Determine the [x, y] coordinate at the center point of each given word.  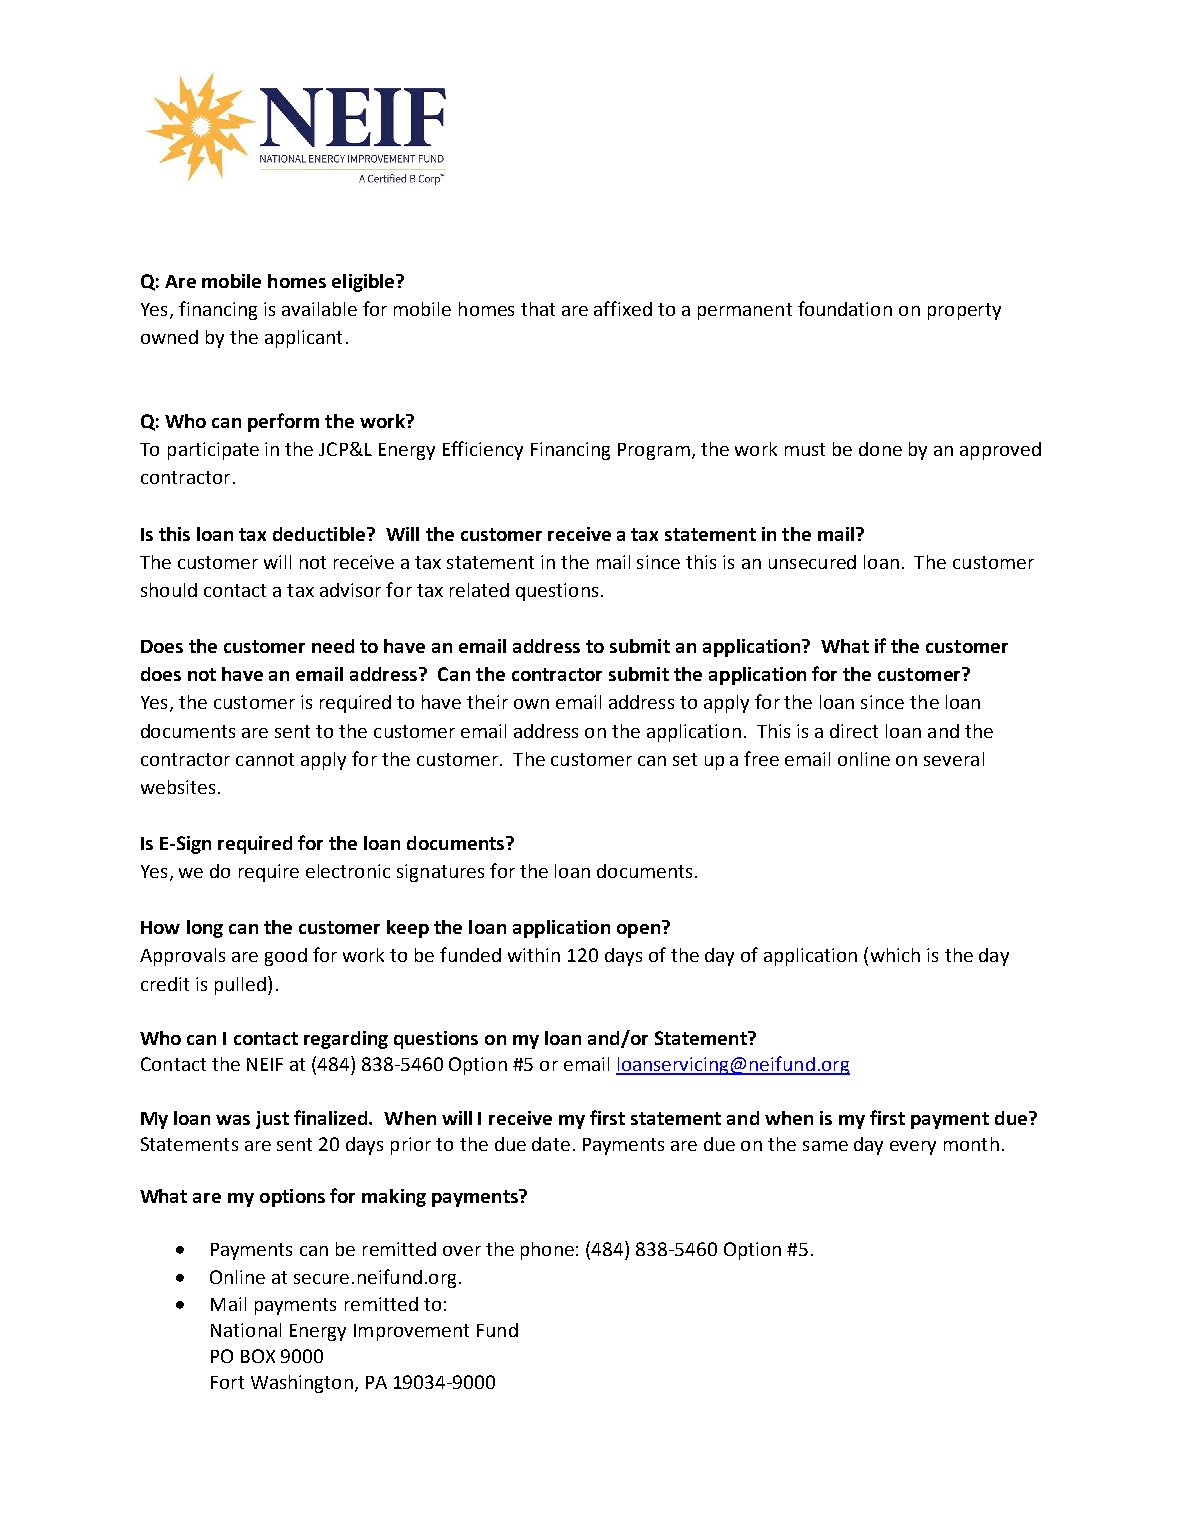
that [538, 309]
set [685, 759]
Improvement [411, 1332]
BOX [258, 1356]
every [913, 1148]
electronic [348, 871]
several [954, 759]
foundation [845, 308]
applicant [303, 339]
